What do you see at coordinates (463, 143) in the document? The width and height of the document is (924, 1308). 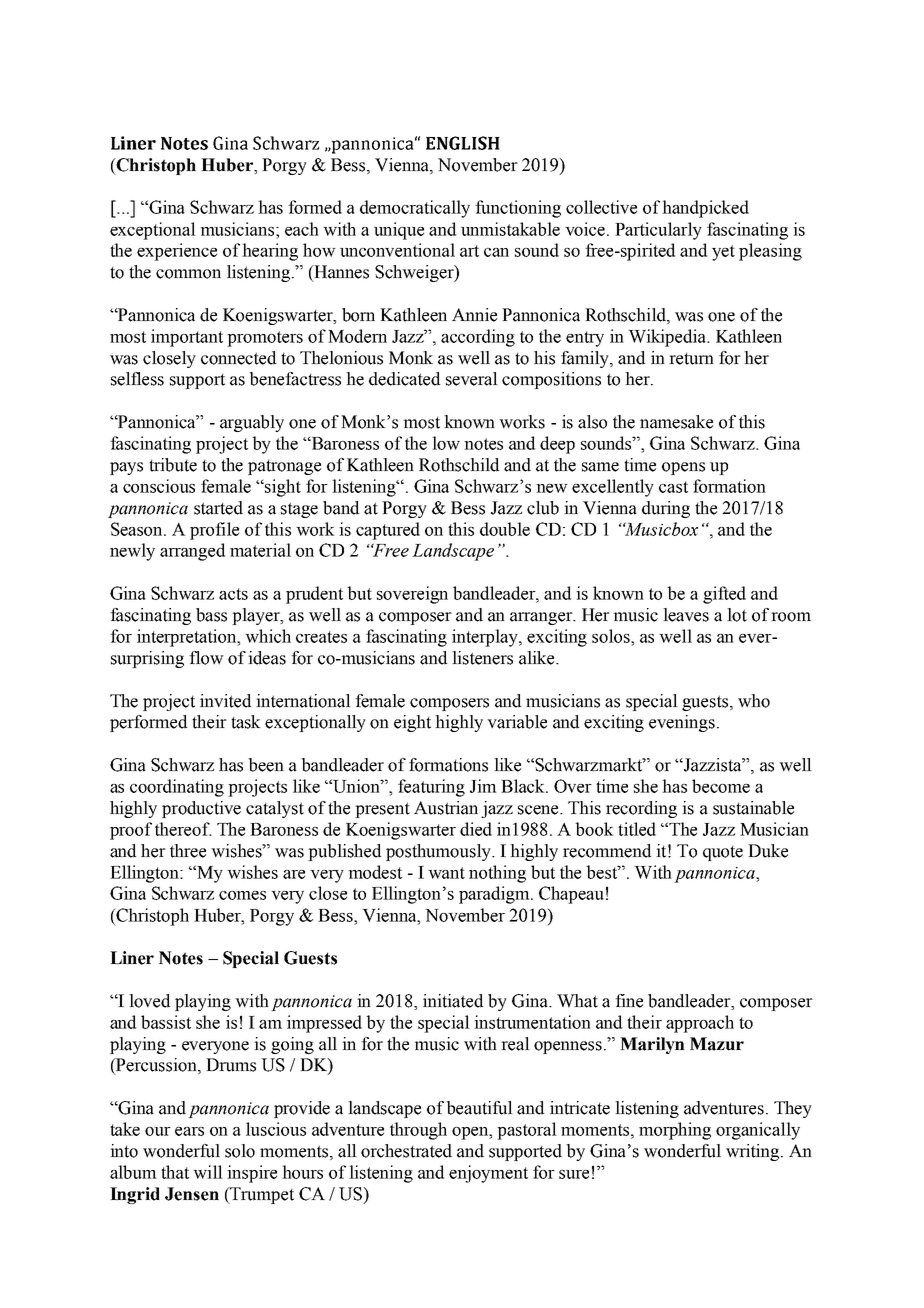 I see `ENGLISH` at bounding box center [463, 143].
